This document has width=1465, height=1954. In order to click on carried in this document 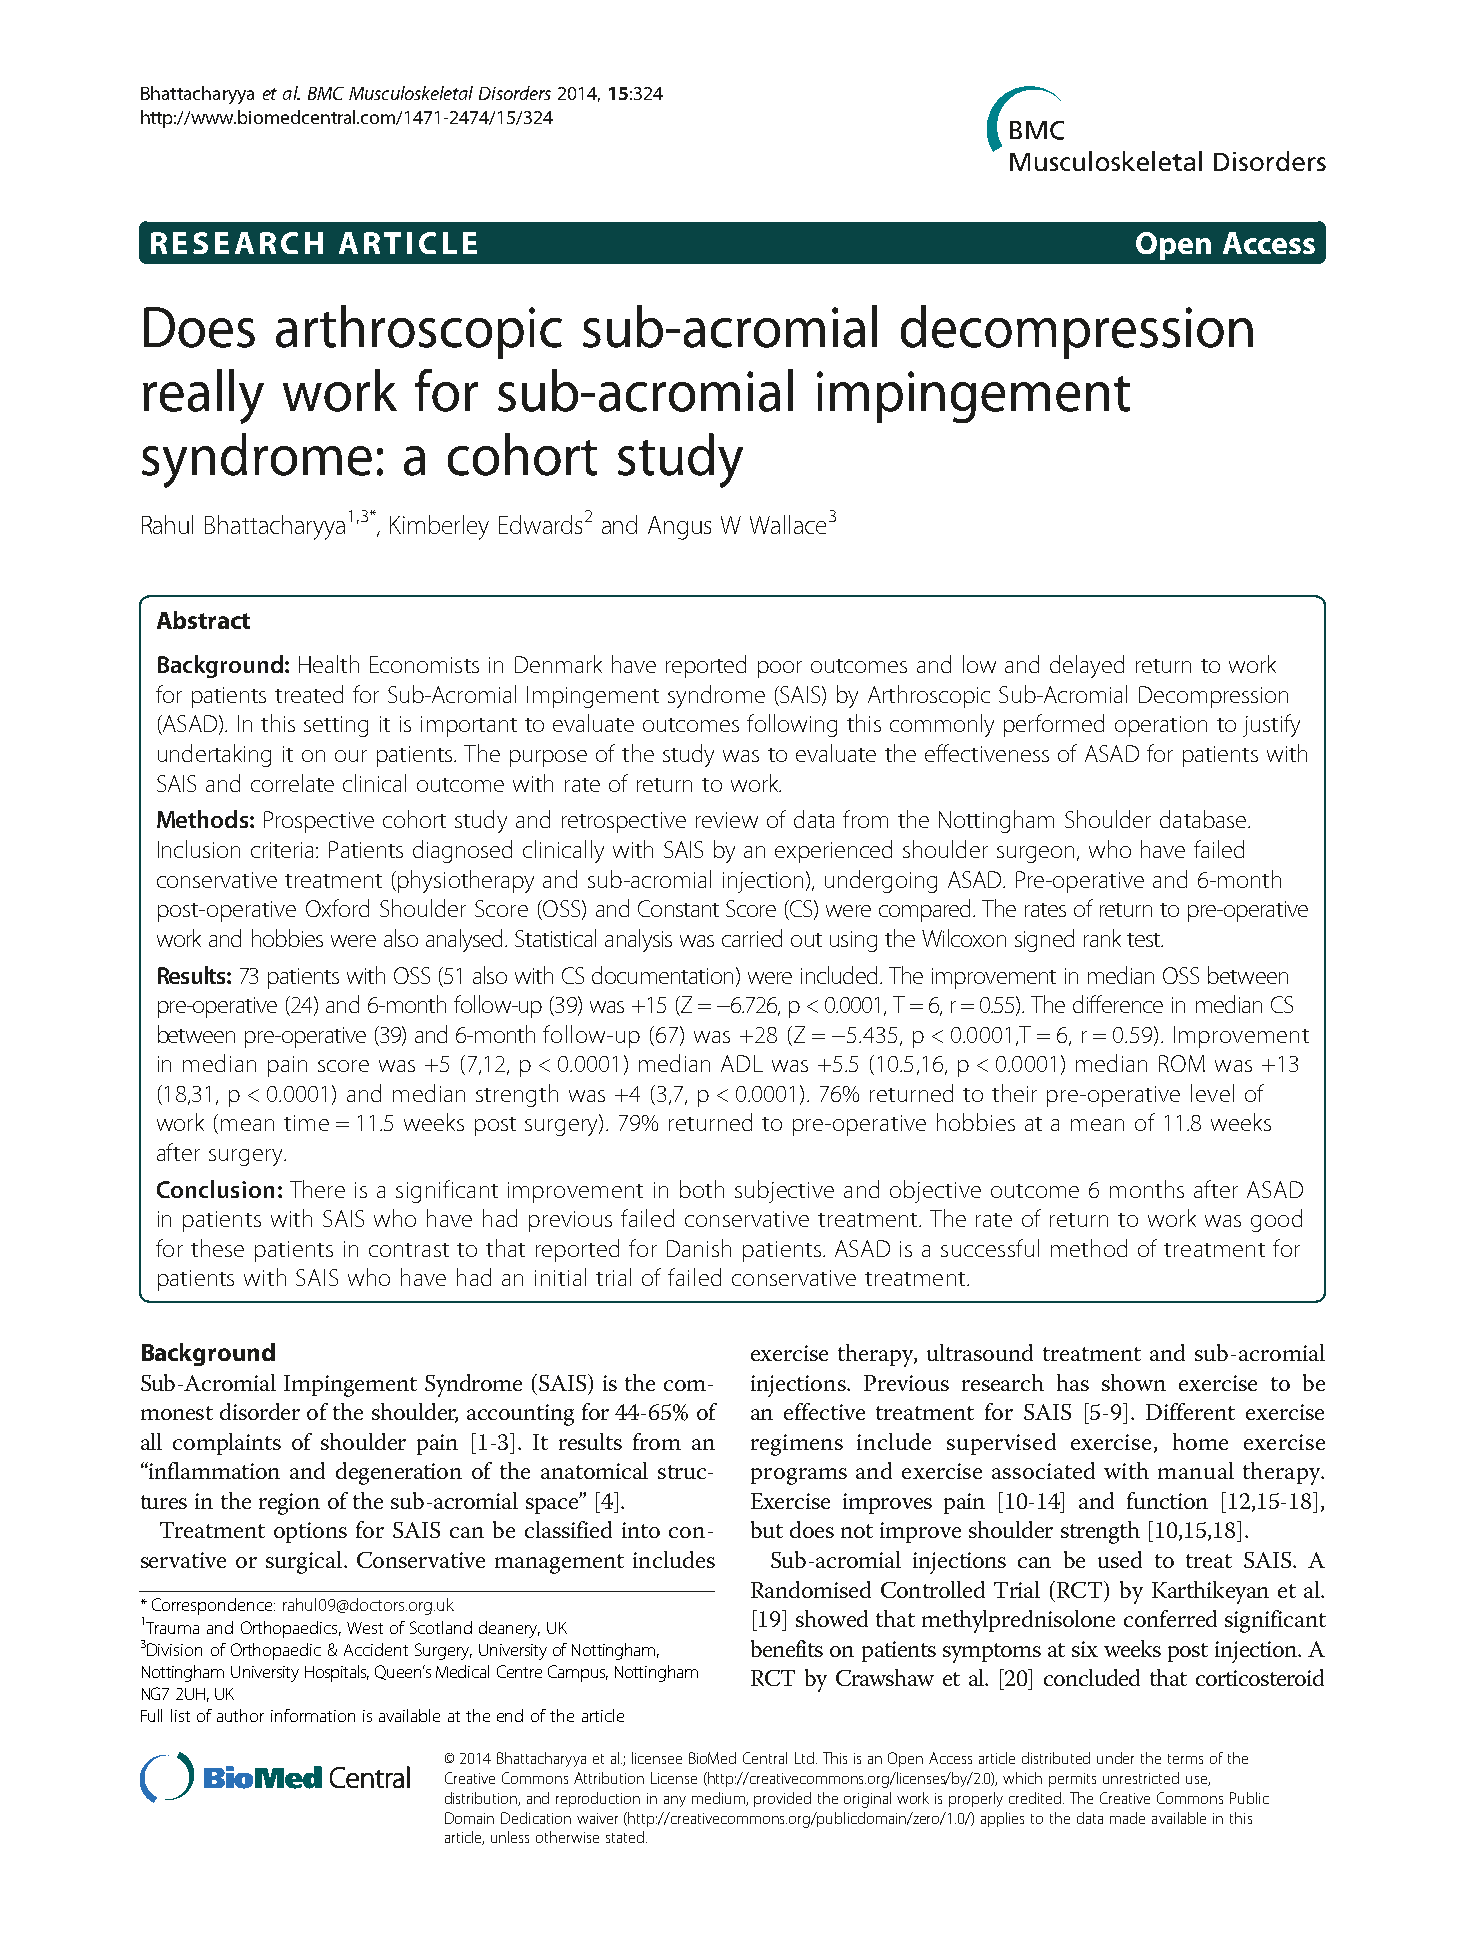, I will do `click(752, 938)`.
